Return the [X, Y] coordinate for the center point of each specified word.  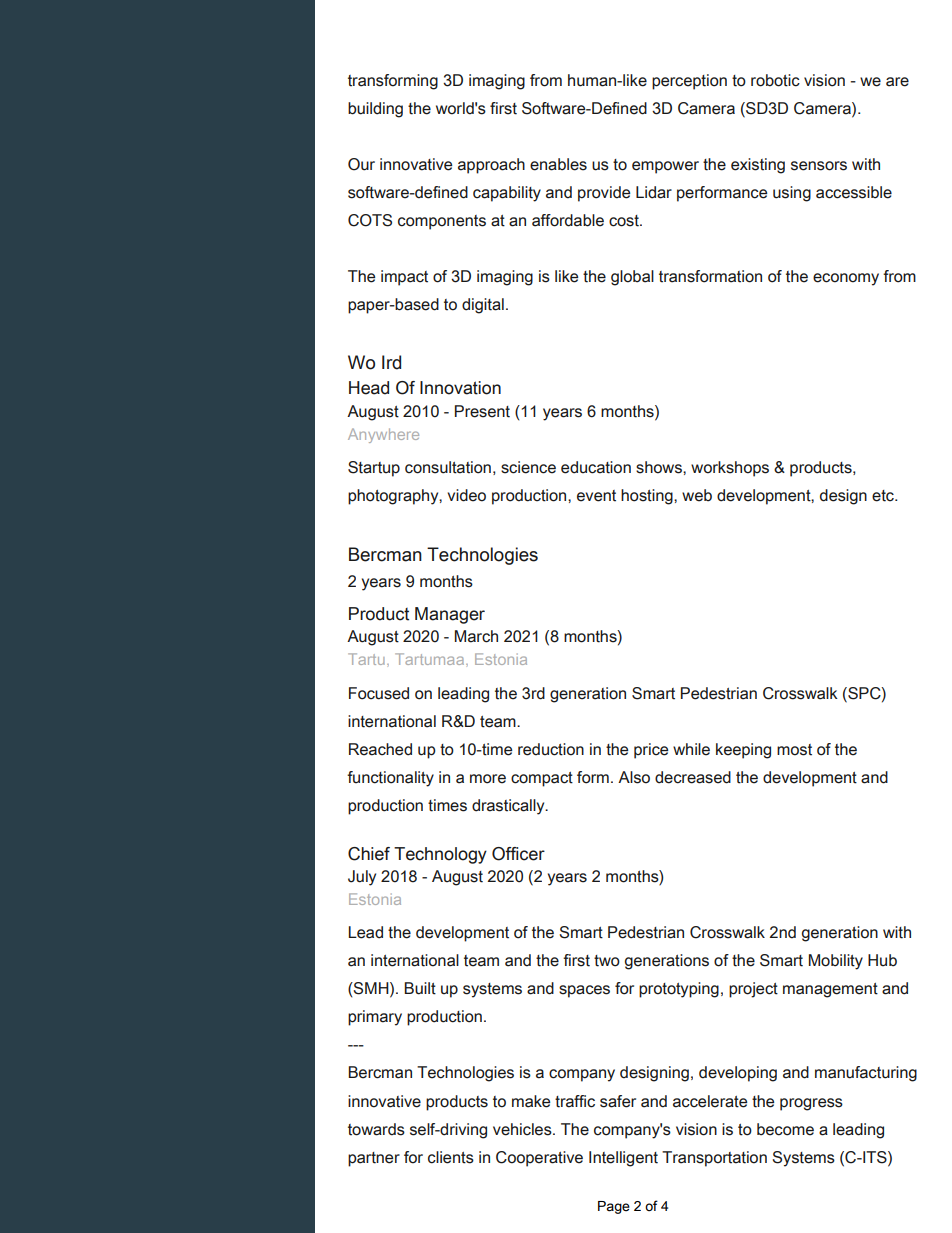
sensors [819, 166]
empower [665, 167]
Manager [450, 615]
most [794, 750]
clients [451, 1157]
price [651, 751]
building [375, 110]
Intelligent [623, 1159]
